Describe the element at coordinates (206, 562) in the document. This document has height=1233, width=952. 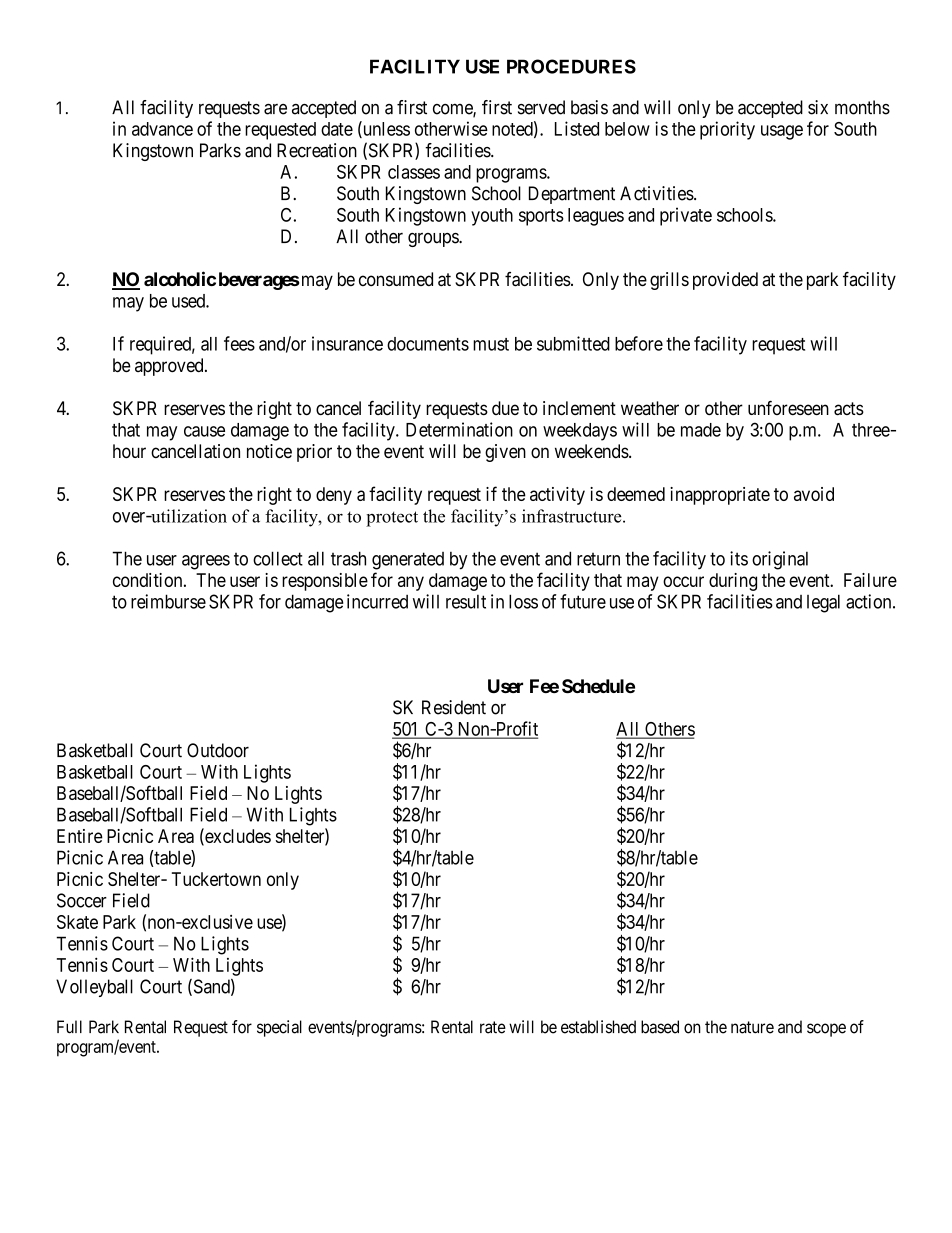
I see `agrees` at that location.
